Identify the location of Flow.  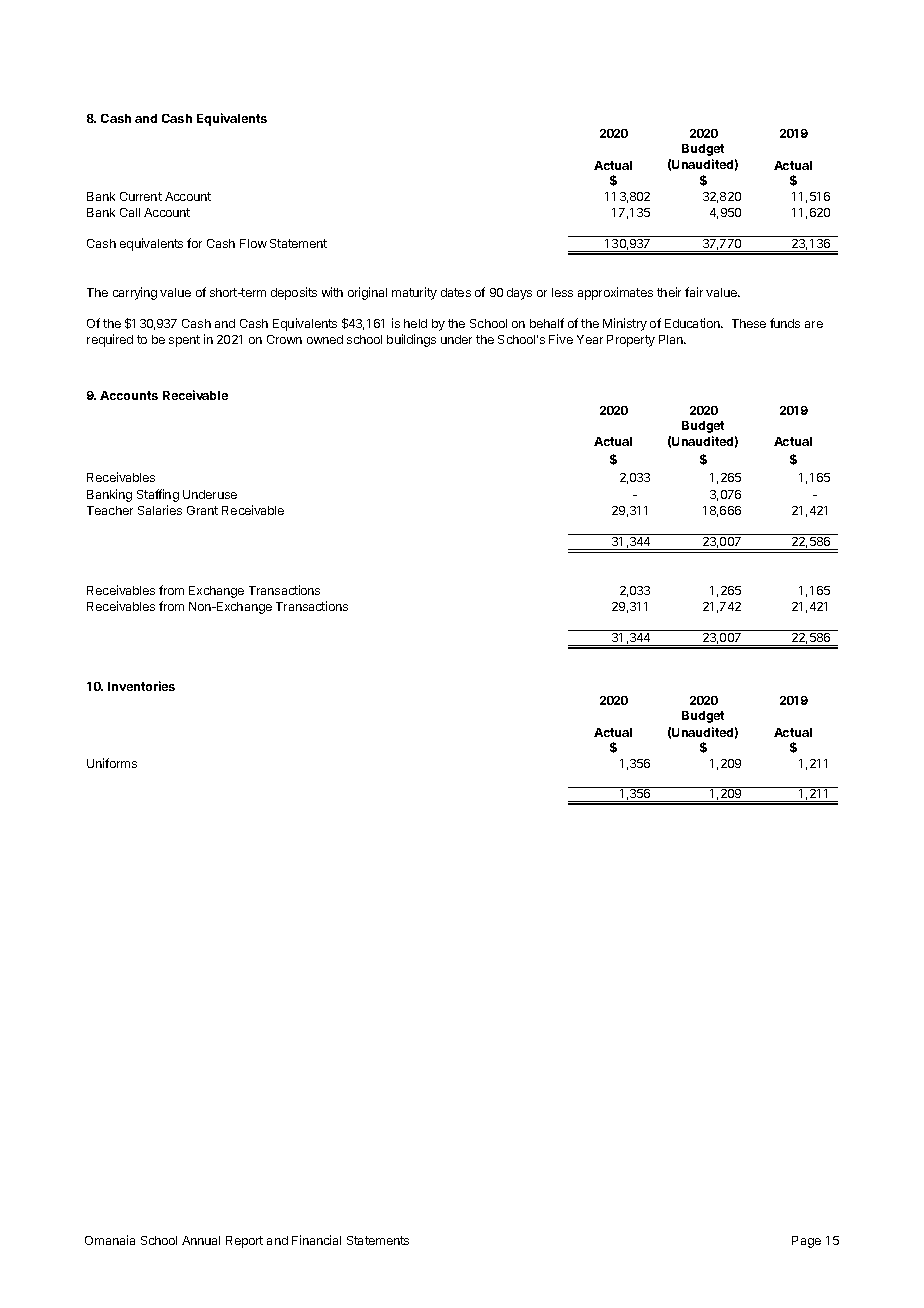
(253, 243).
